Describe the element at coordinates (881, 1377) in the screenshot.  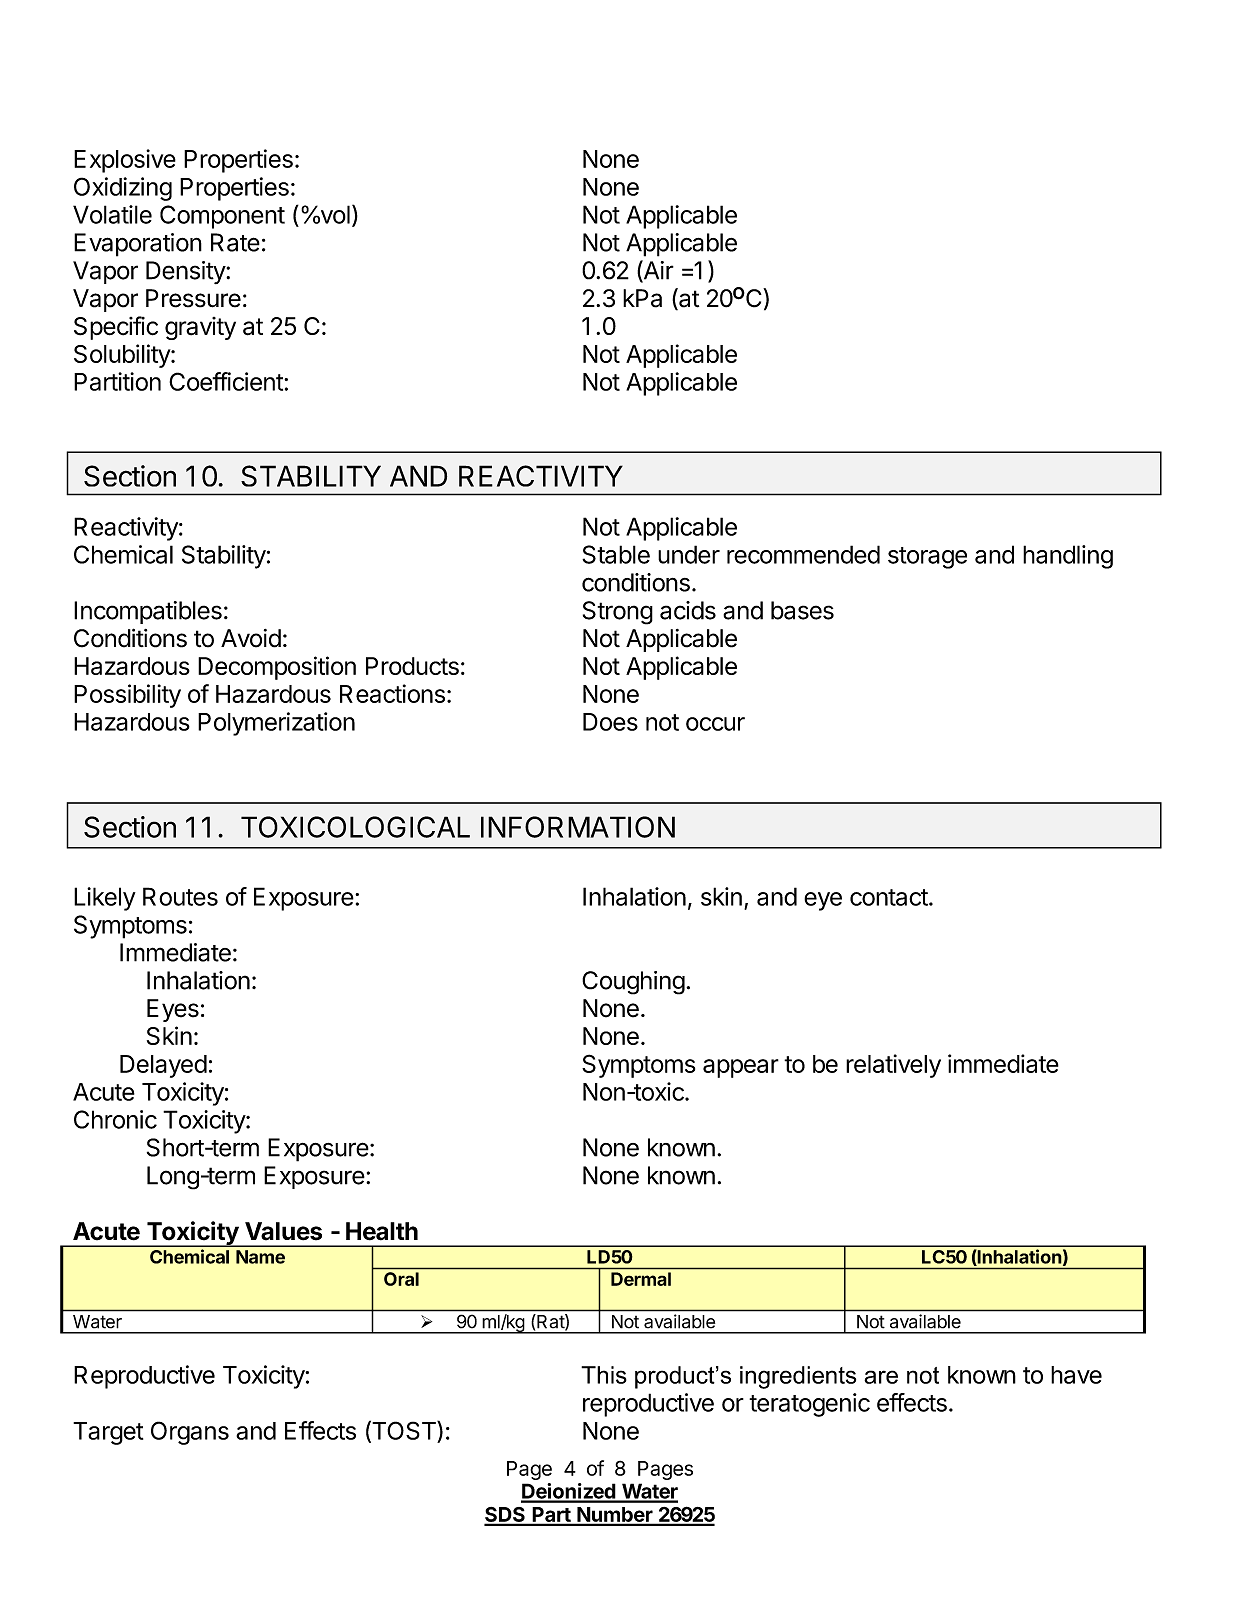
I see `are` at that location.
